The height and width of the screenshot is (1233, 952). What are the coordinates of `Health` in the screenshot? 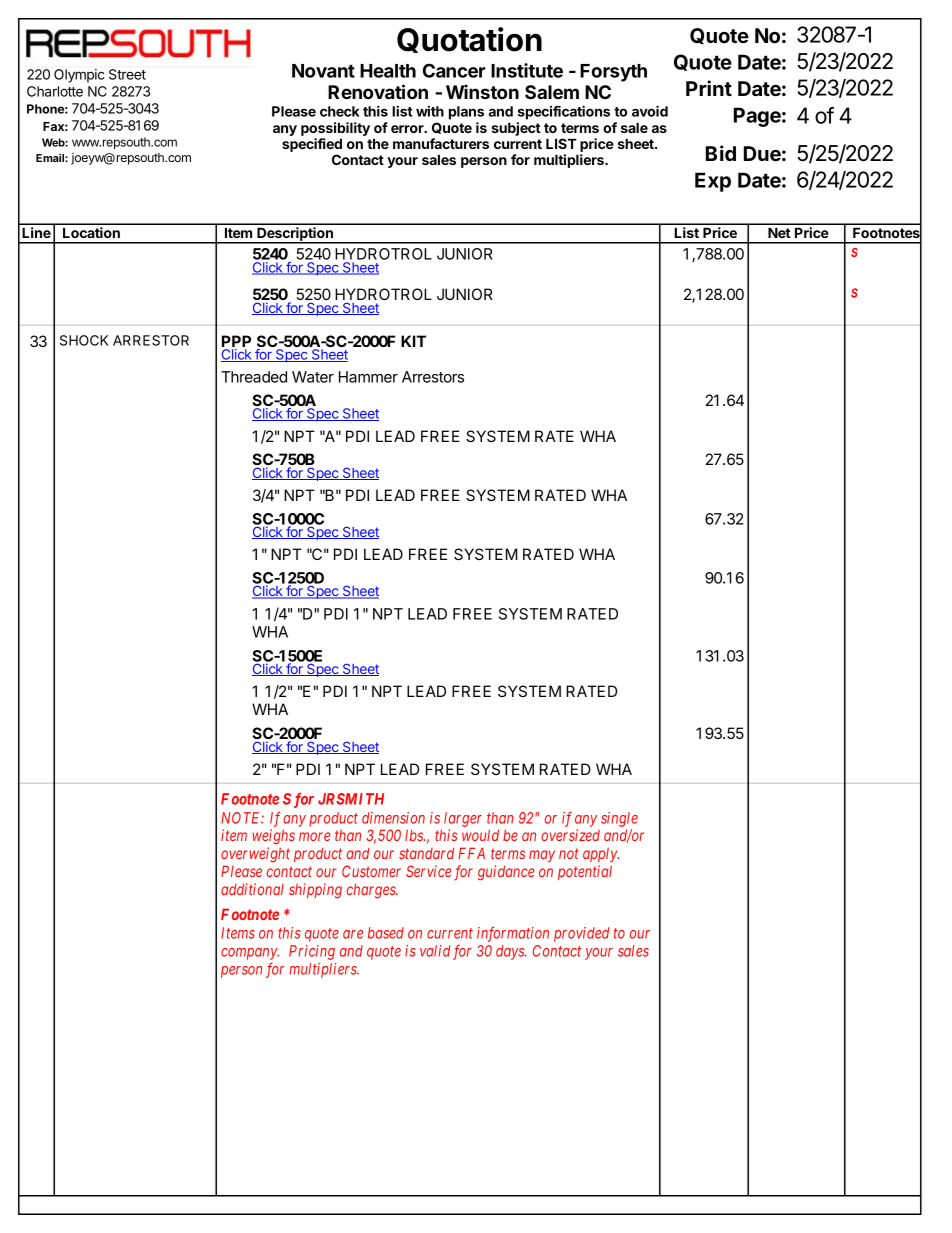 It's located at (388, 71).
